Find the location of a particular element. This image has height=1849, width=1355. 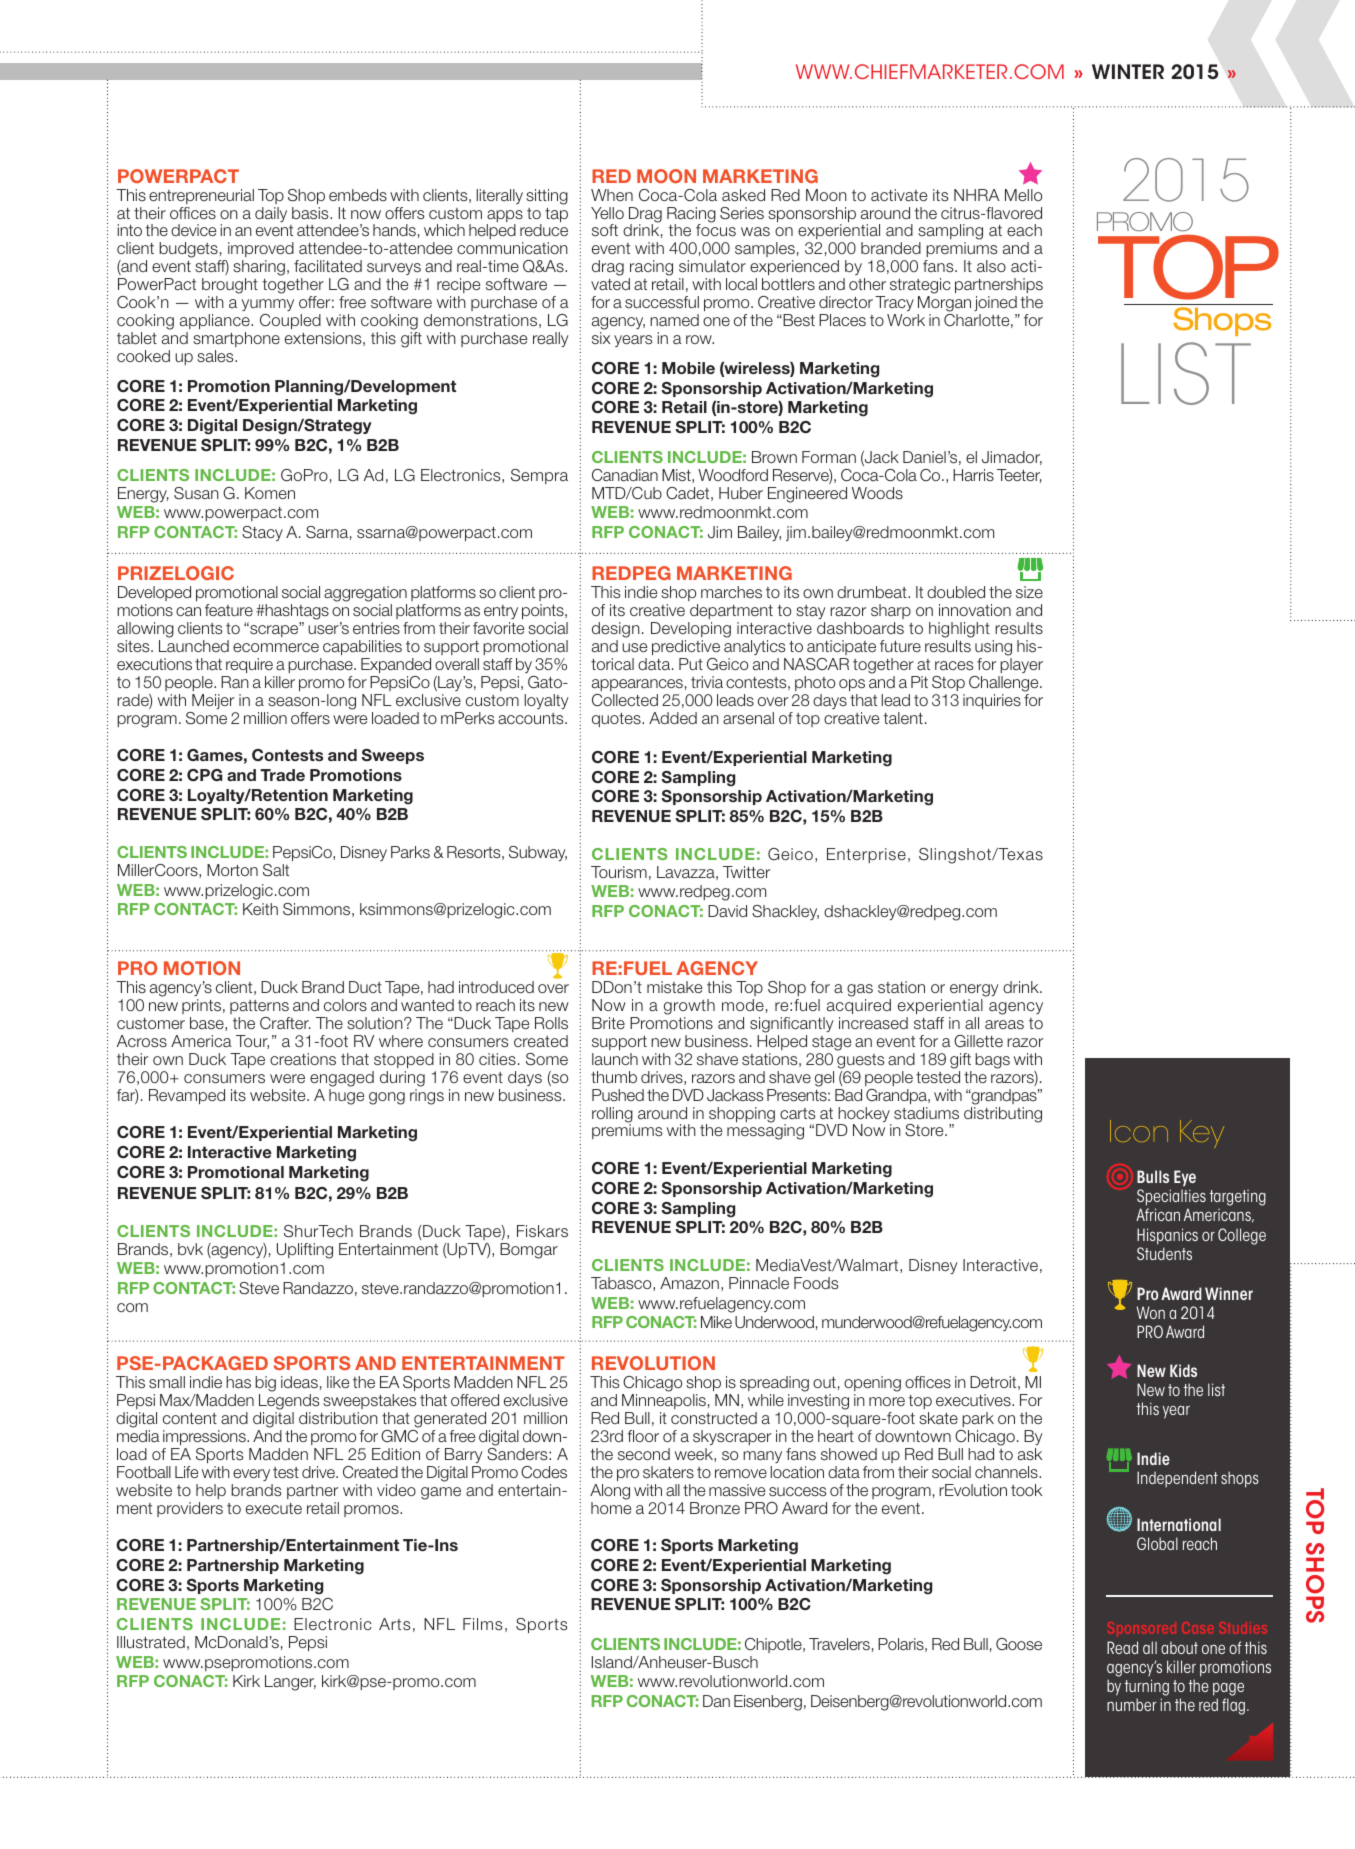

entrepreneurial is located at coordinates (201, 196).
